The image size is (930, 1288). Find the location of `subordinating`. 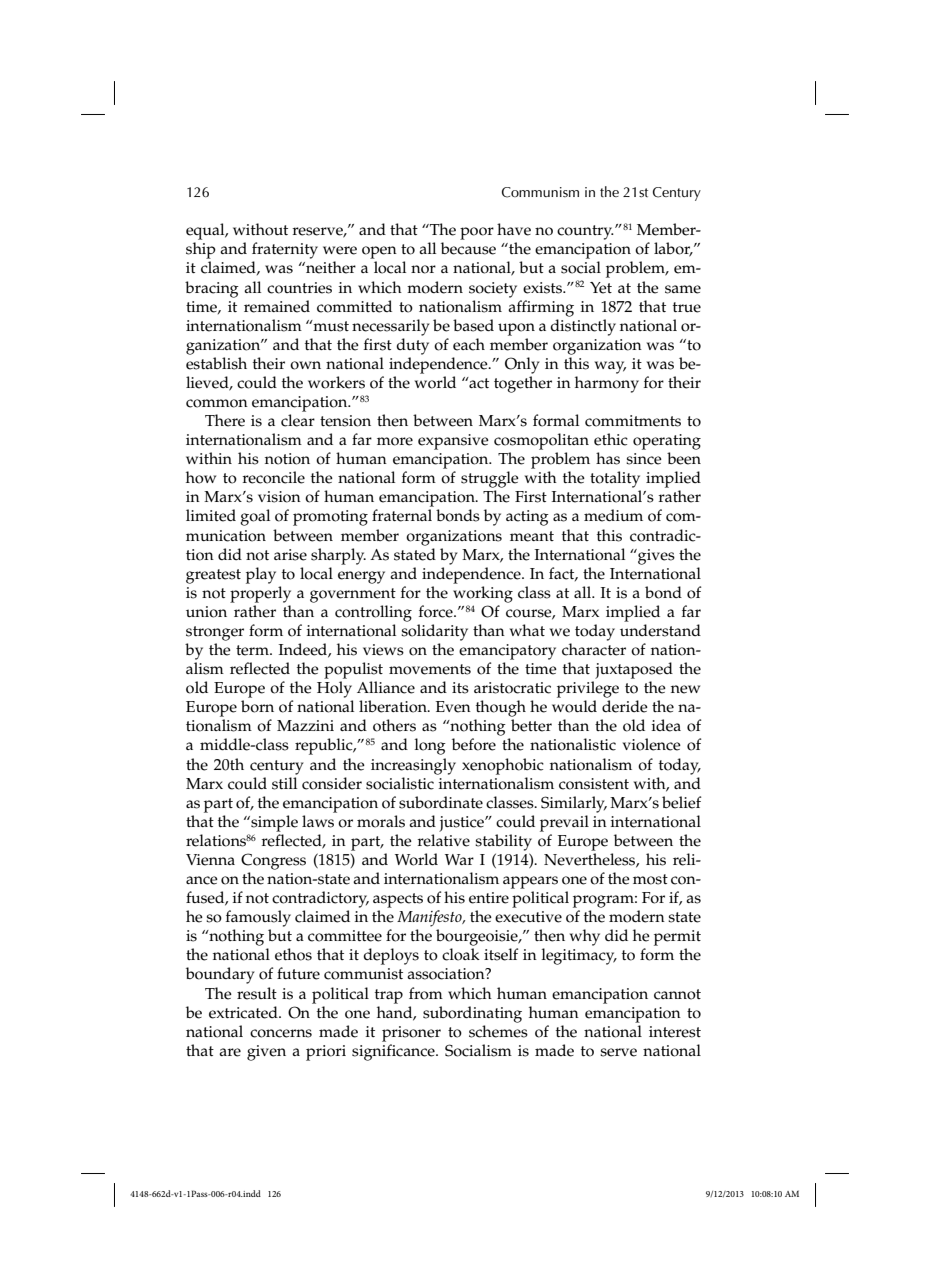

subordinating is located at coordinates (472, 1014).
